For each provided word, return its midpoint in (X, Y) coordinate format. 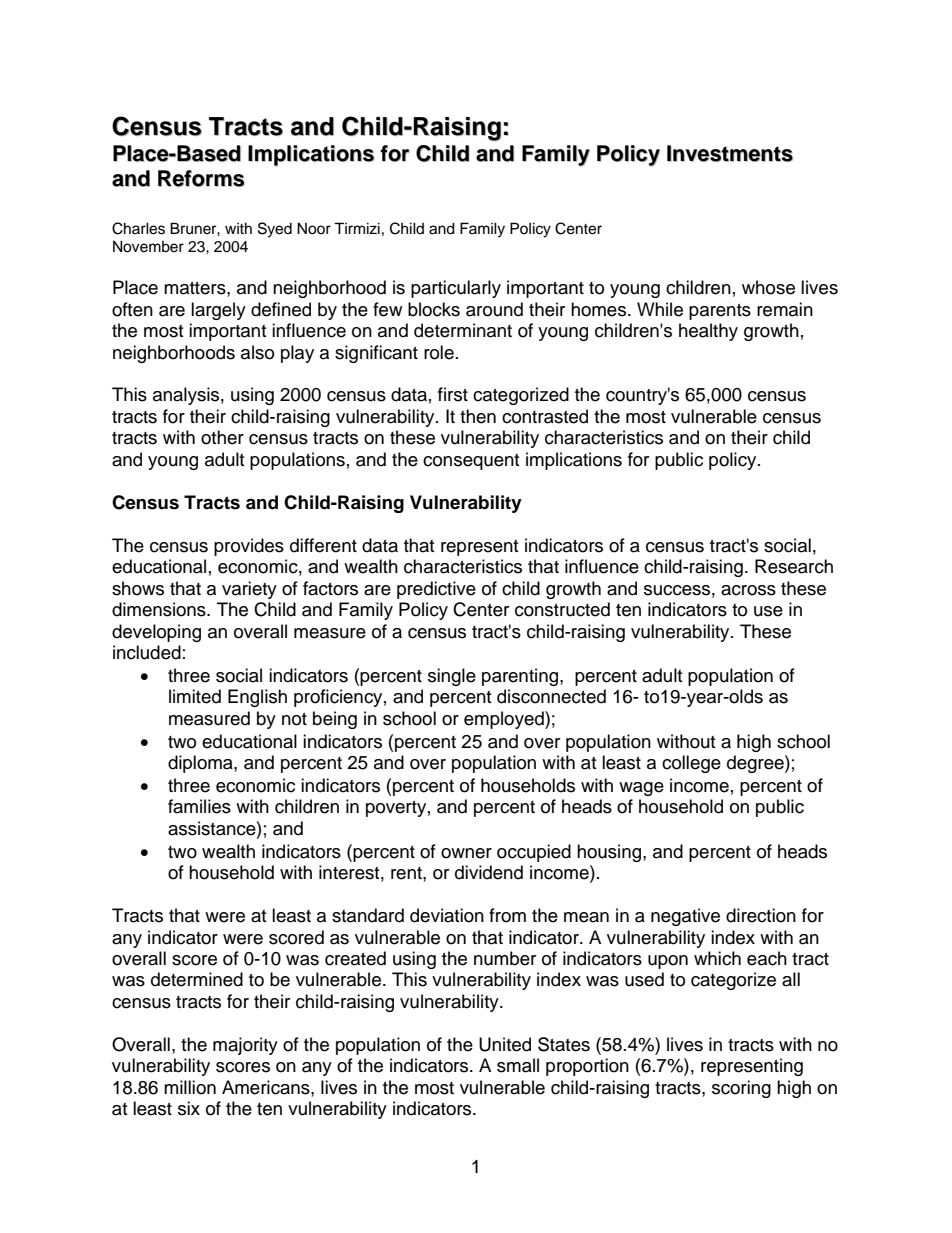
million (190, 1087)
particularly (456, 289)
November (148, 246)
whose (768, 287)
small (518, 1065)
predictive (436, 590)
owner (466, 853)
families (199, 806)
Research (794, 566)
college (691, 764)
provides (249, 547)
